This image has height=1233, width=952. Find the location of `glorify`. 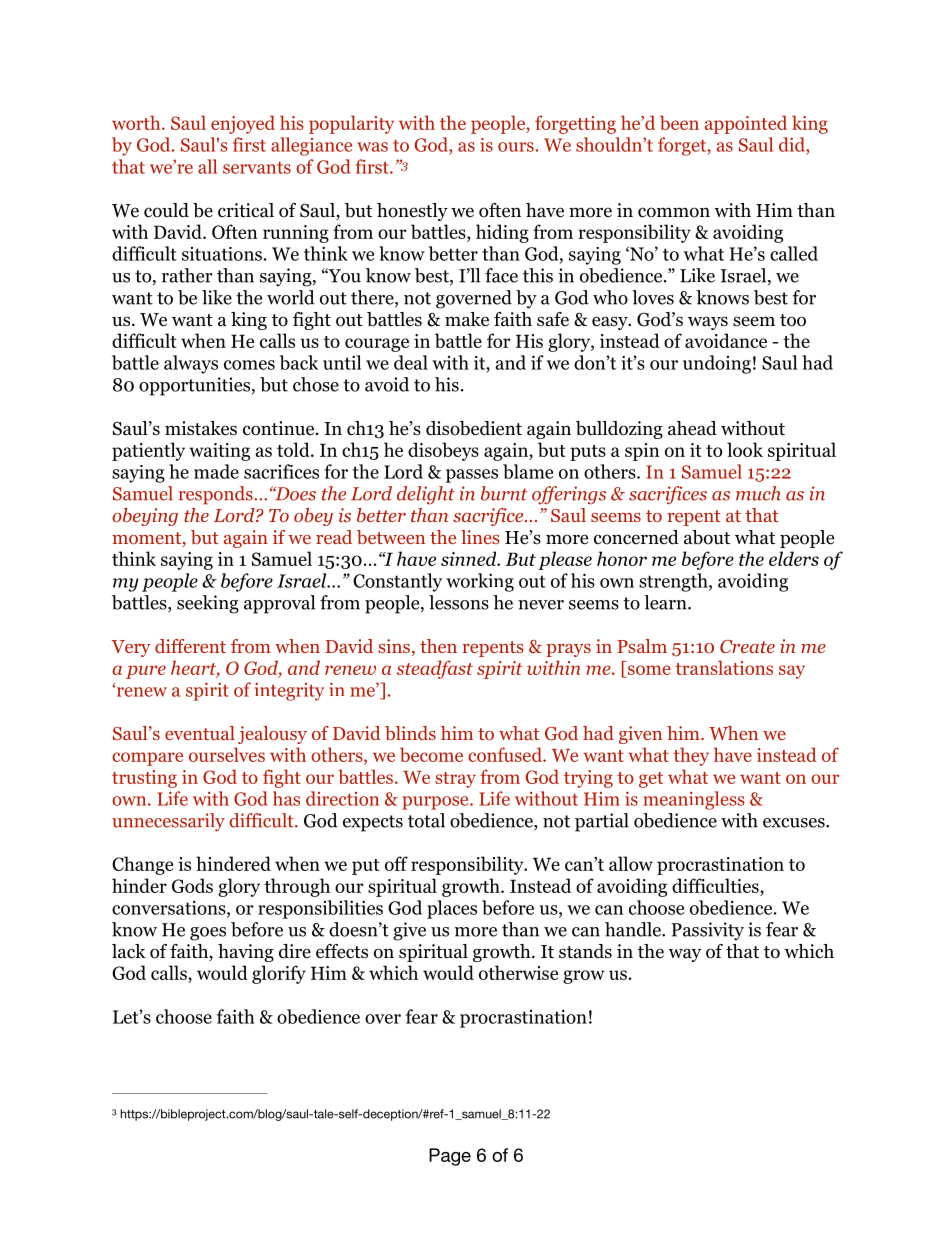

glorify is located at coordinates (279, 974).
